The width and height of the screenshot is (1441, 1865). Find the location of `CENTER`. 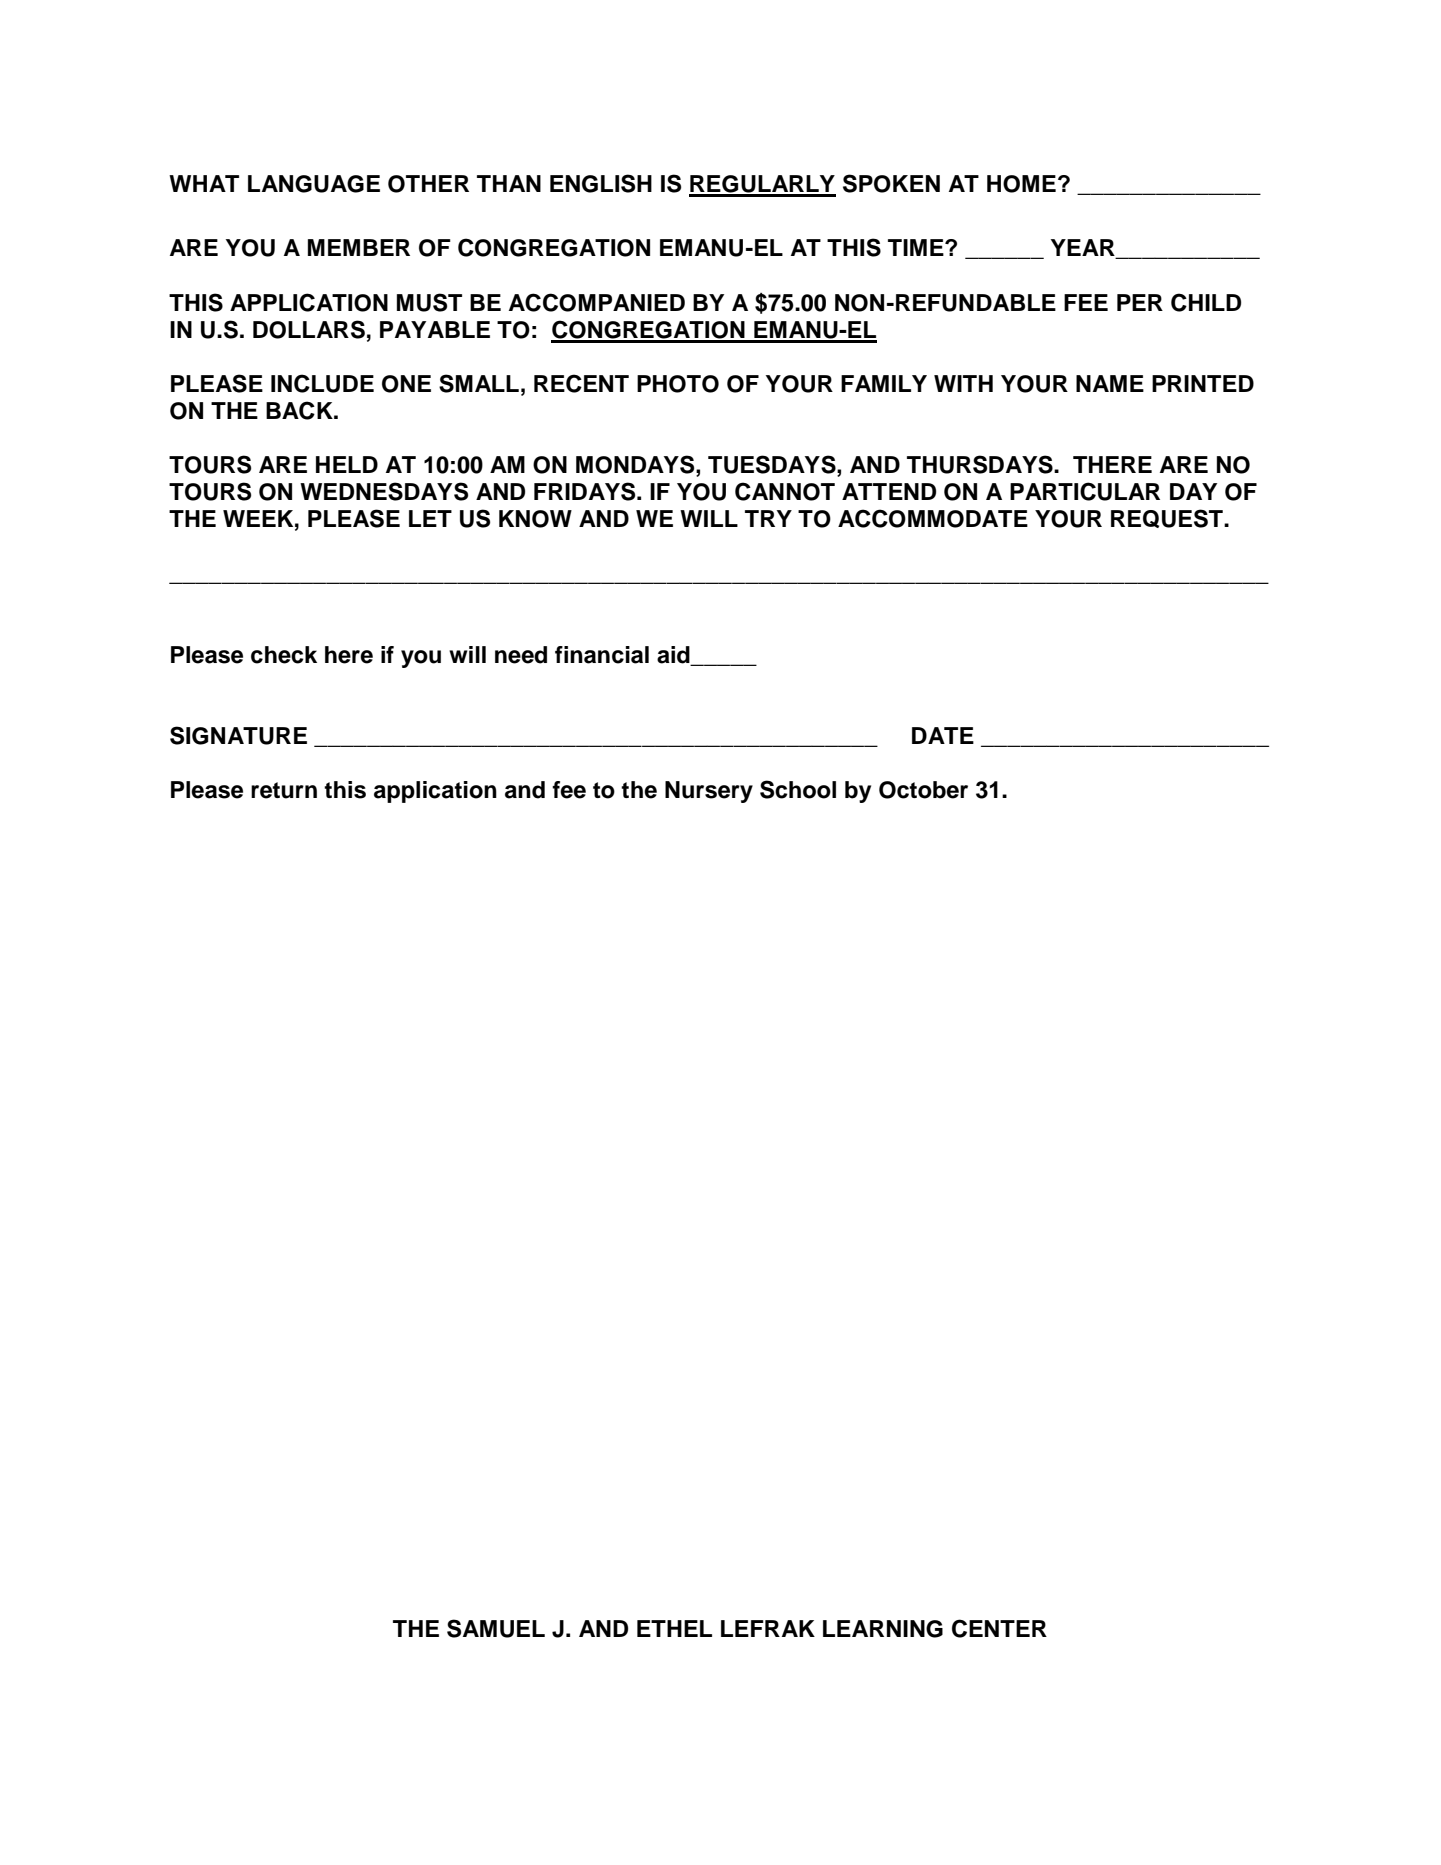

CENTER is located at coordinates (999, 1628).
